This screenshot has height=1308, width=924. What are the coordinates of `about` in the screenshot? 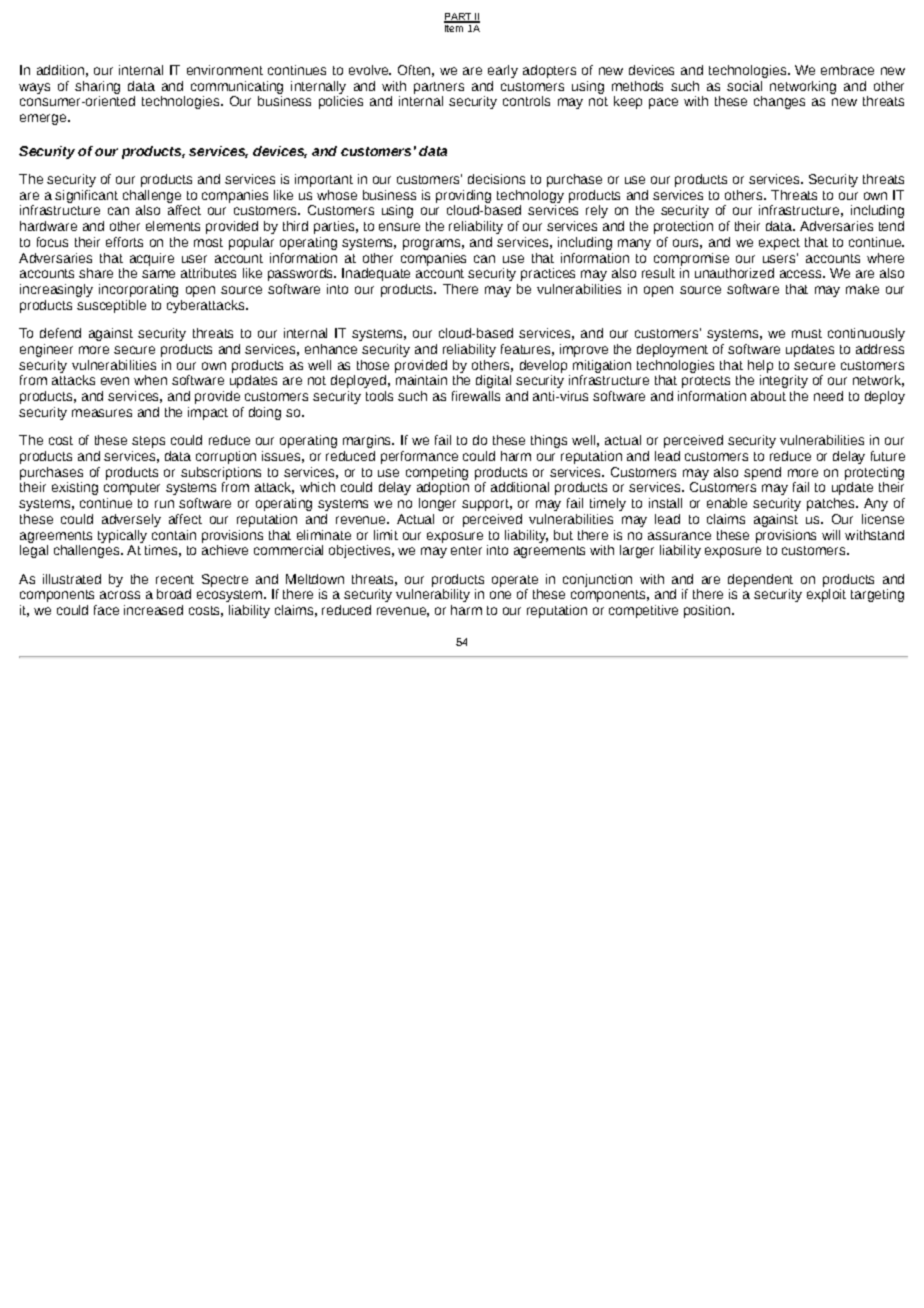 It's located at (768, 396).
